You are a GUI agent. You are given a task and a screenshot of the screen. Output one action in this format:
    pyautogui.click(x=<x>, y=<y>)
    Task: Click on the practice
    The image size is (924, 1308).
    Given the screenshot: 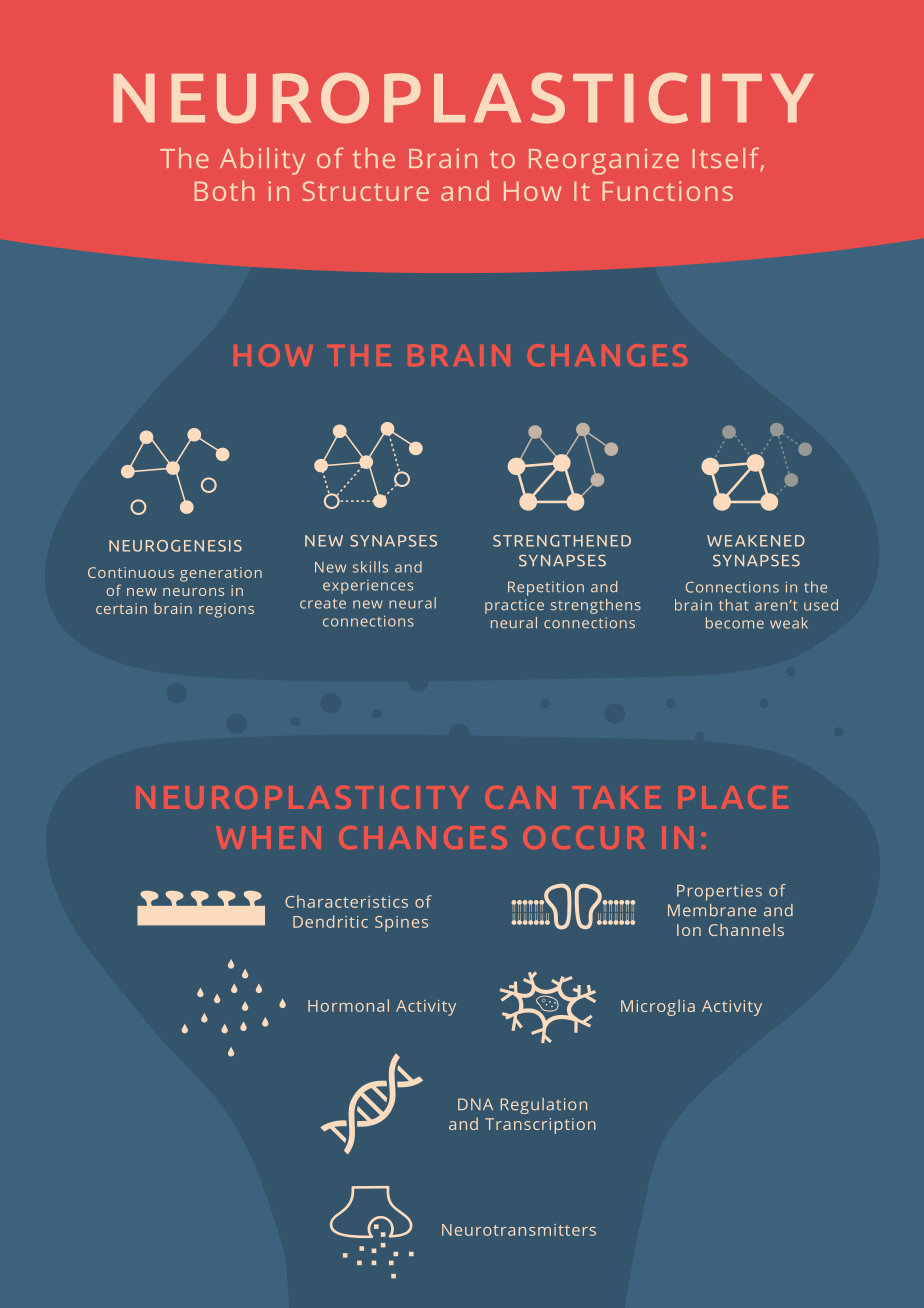 What is the action you would take?
    pyautogui.click(x=514, y=606)
